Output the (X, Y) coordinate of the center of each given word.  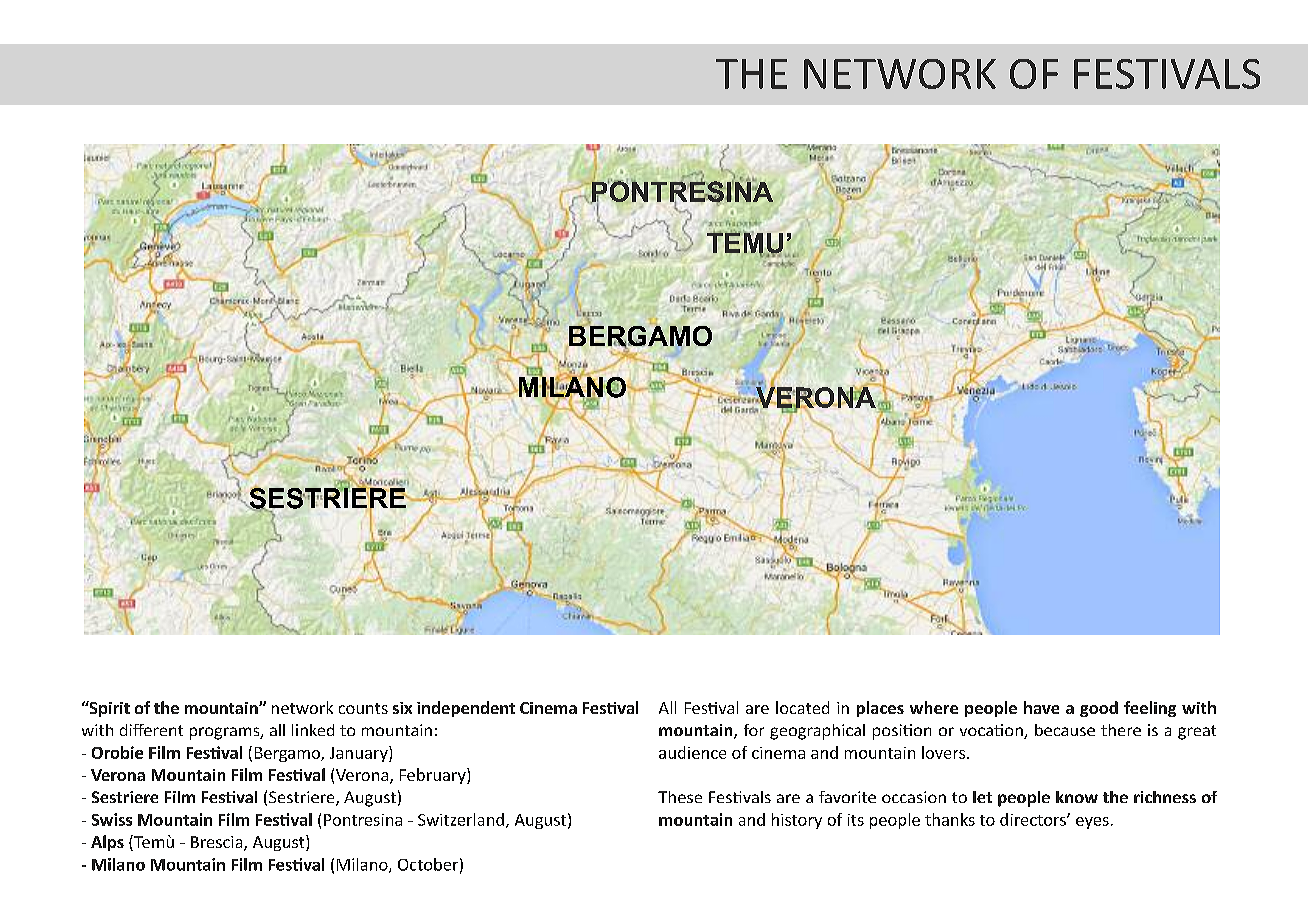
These (680, 797)
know (1077, 797)
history (797, 821)
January (360, 754)
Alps (107, 843)
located (802, 707)
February (434, 776)
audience (692, 752)
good (1099, 709)
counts (363, 708)
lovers (943, 752)
